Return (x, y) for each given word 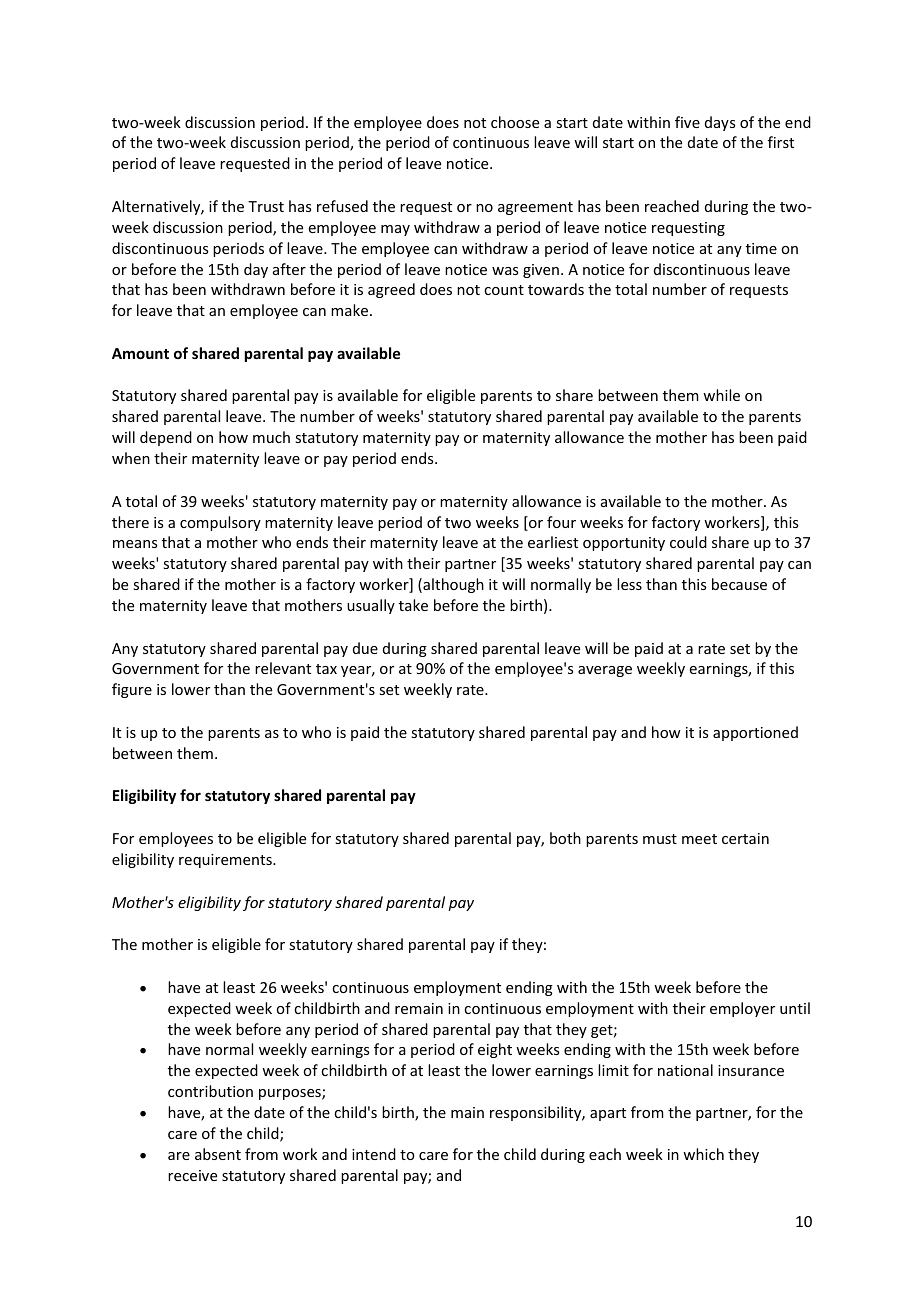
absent (218, 1154)
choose (515, 122)
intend (374, 1154)
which (703, 1154)
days (720, 123)
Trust (266, 206)
